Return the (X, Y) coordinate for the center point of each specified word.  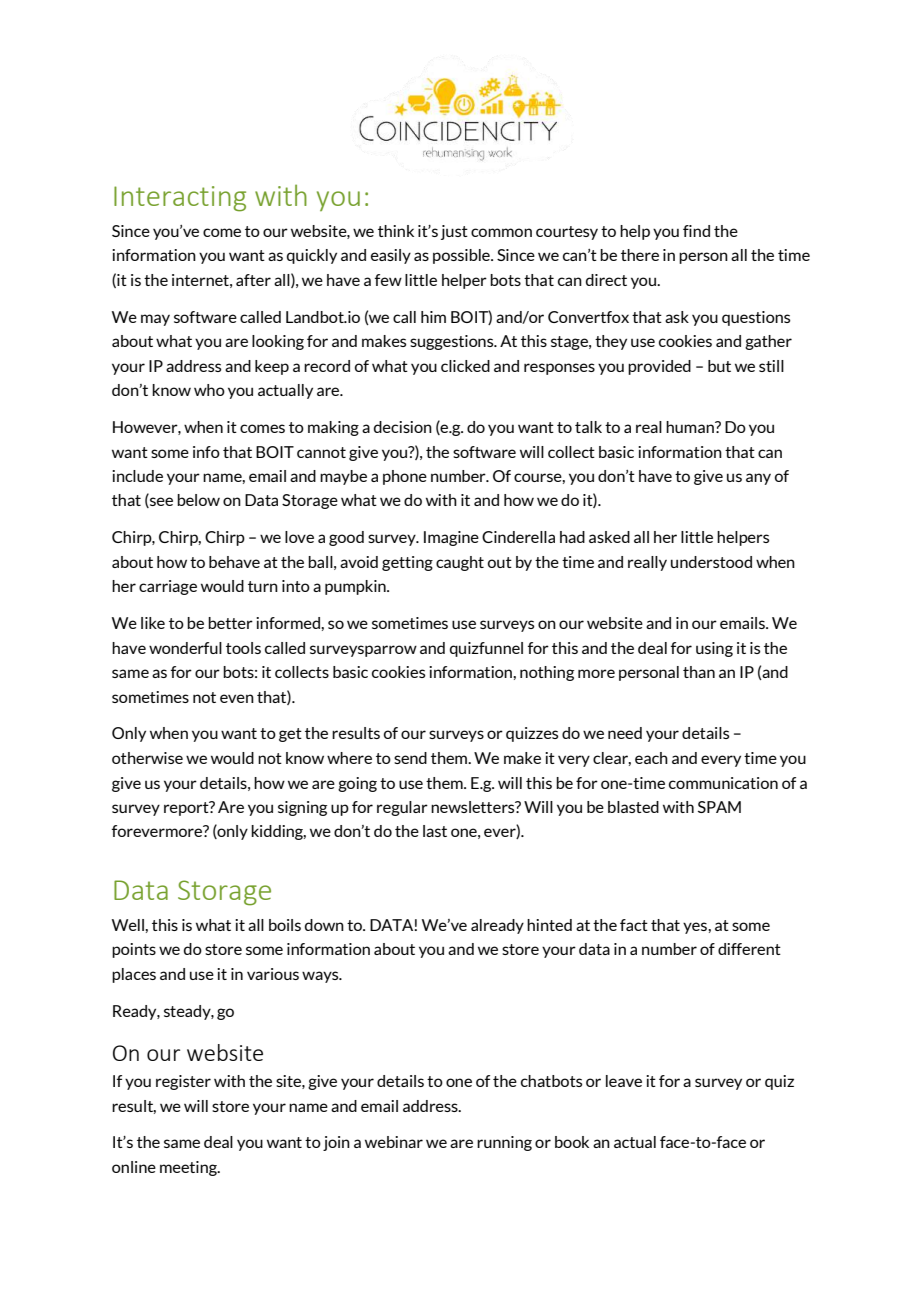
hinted (549, 925)
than (699, 672)
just (454, 232)
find (696, 231)
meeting (189, 1168)
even (237, 698)
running (504, 1143)
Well (129, 925)
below (198, 500)
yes (696, 928)
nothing (547, 673)
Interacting (180, 199)
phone (405, 477)
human (691, 427)
